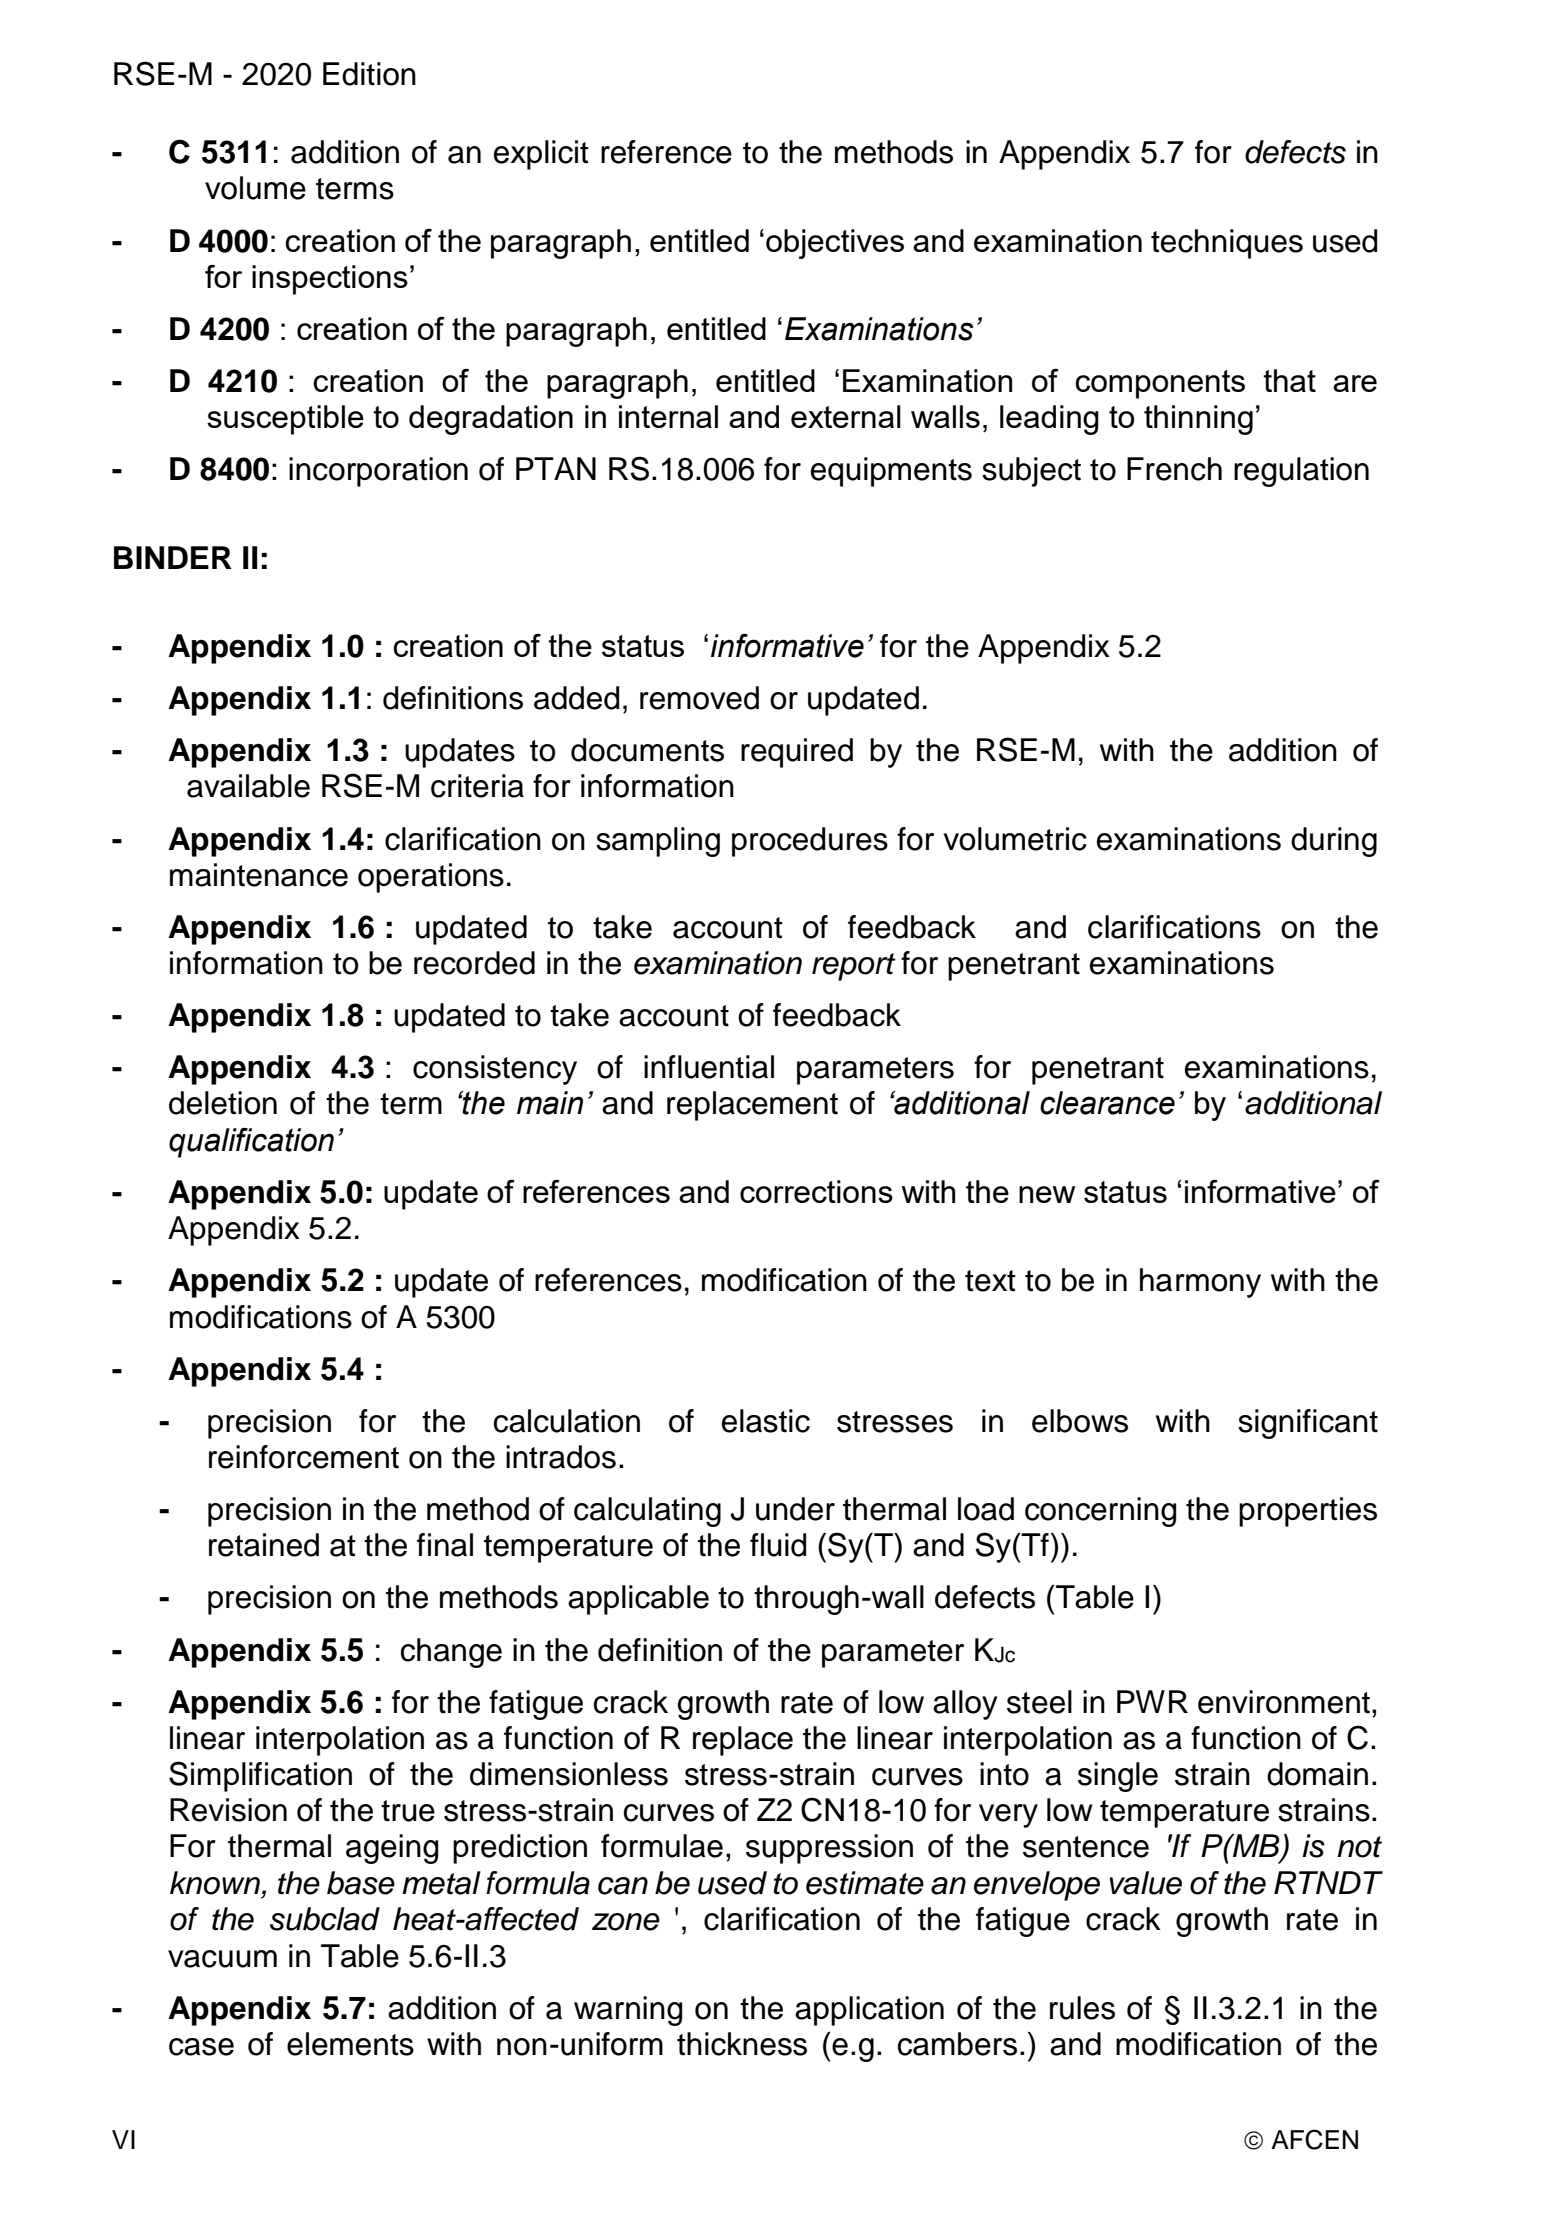 Image resolution: width=1565 pixels, height=2214 pixels. I want to click on during, so click(1334, 842).
